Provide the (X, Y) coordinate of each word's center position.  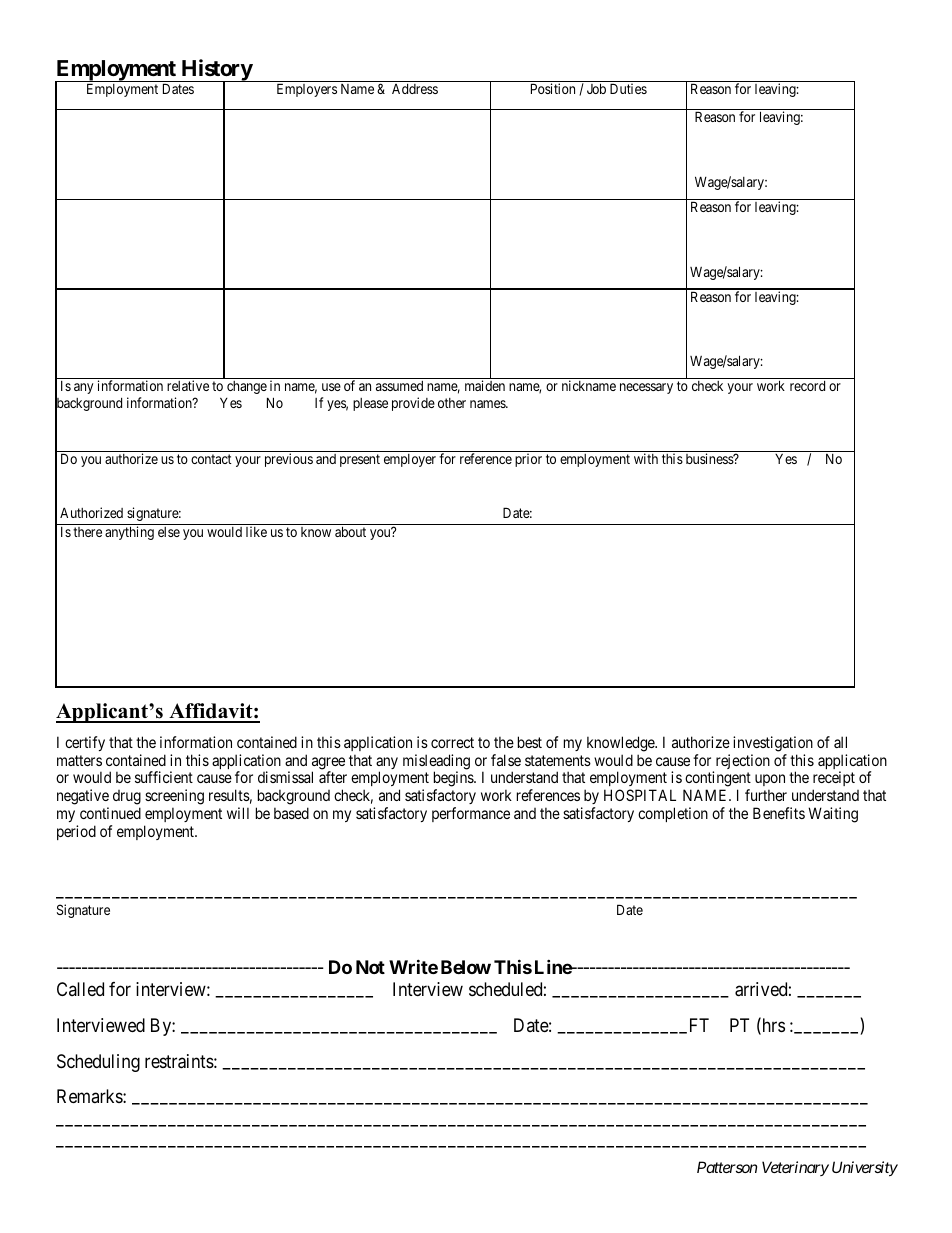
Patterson (727, 1167)
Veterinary (795, 1168)
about (350, 531)
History (216, 71)
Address (415, 89)
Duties (628, 88)
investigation (773, 744)
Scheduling (98, 1063)
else (169, 532)
